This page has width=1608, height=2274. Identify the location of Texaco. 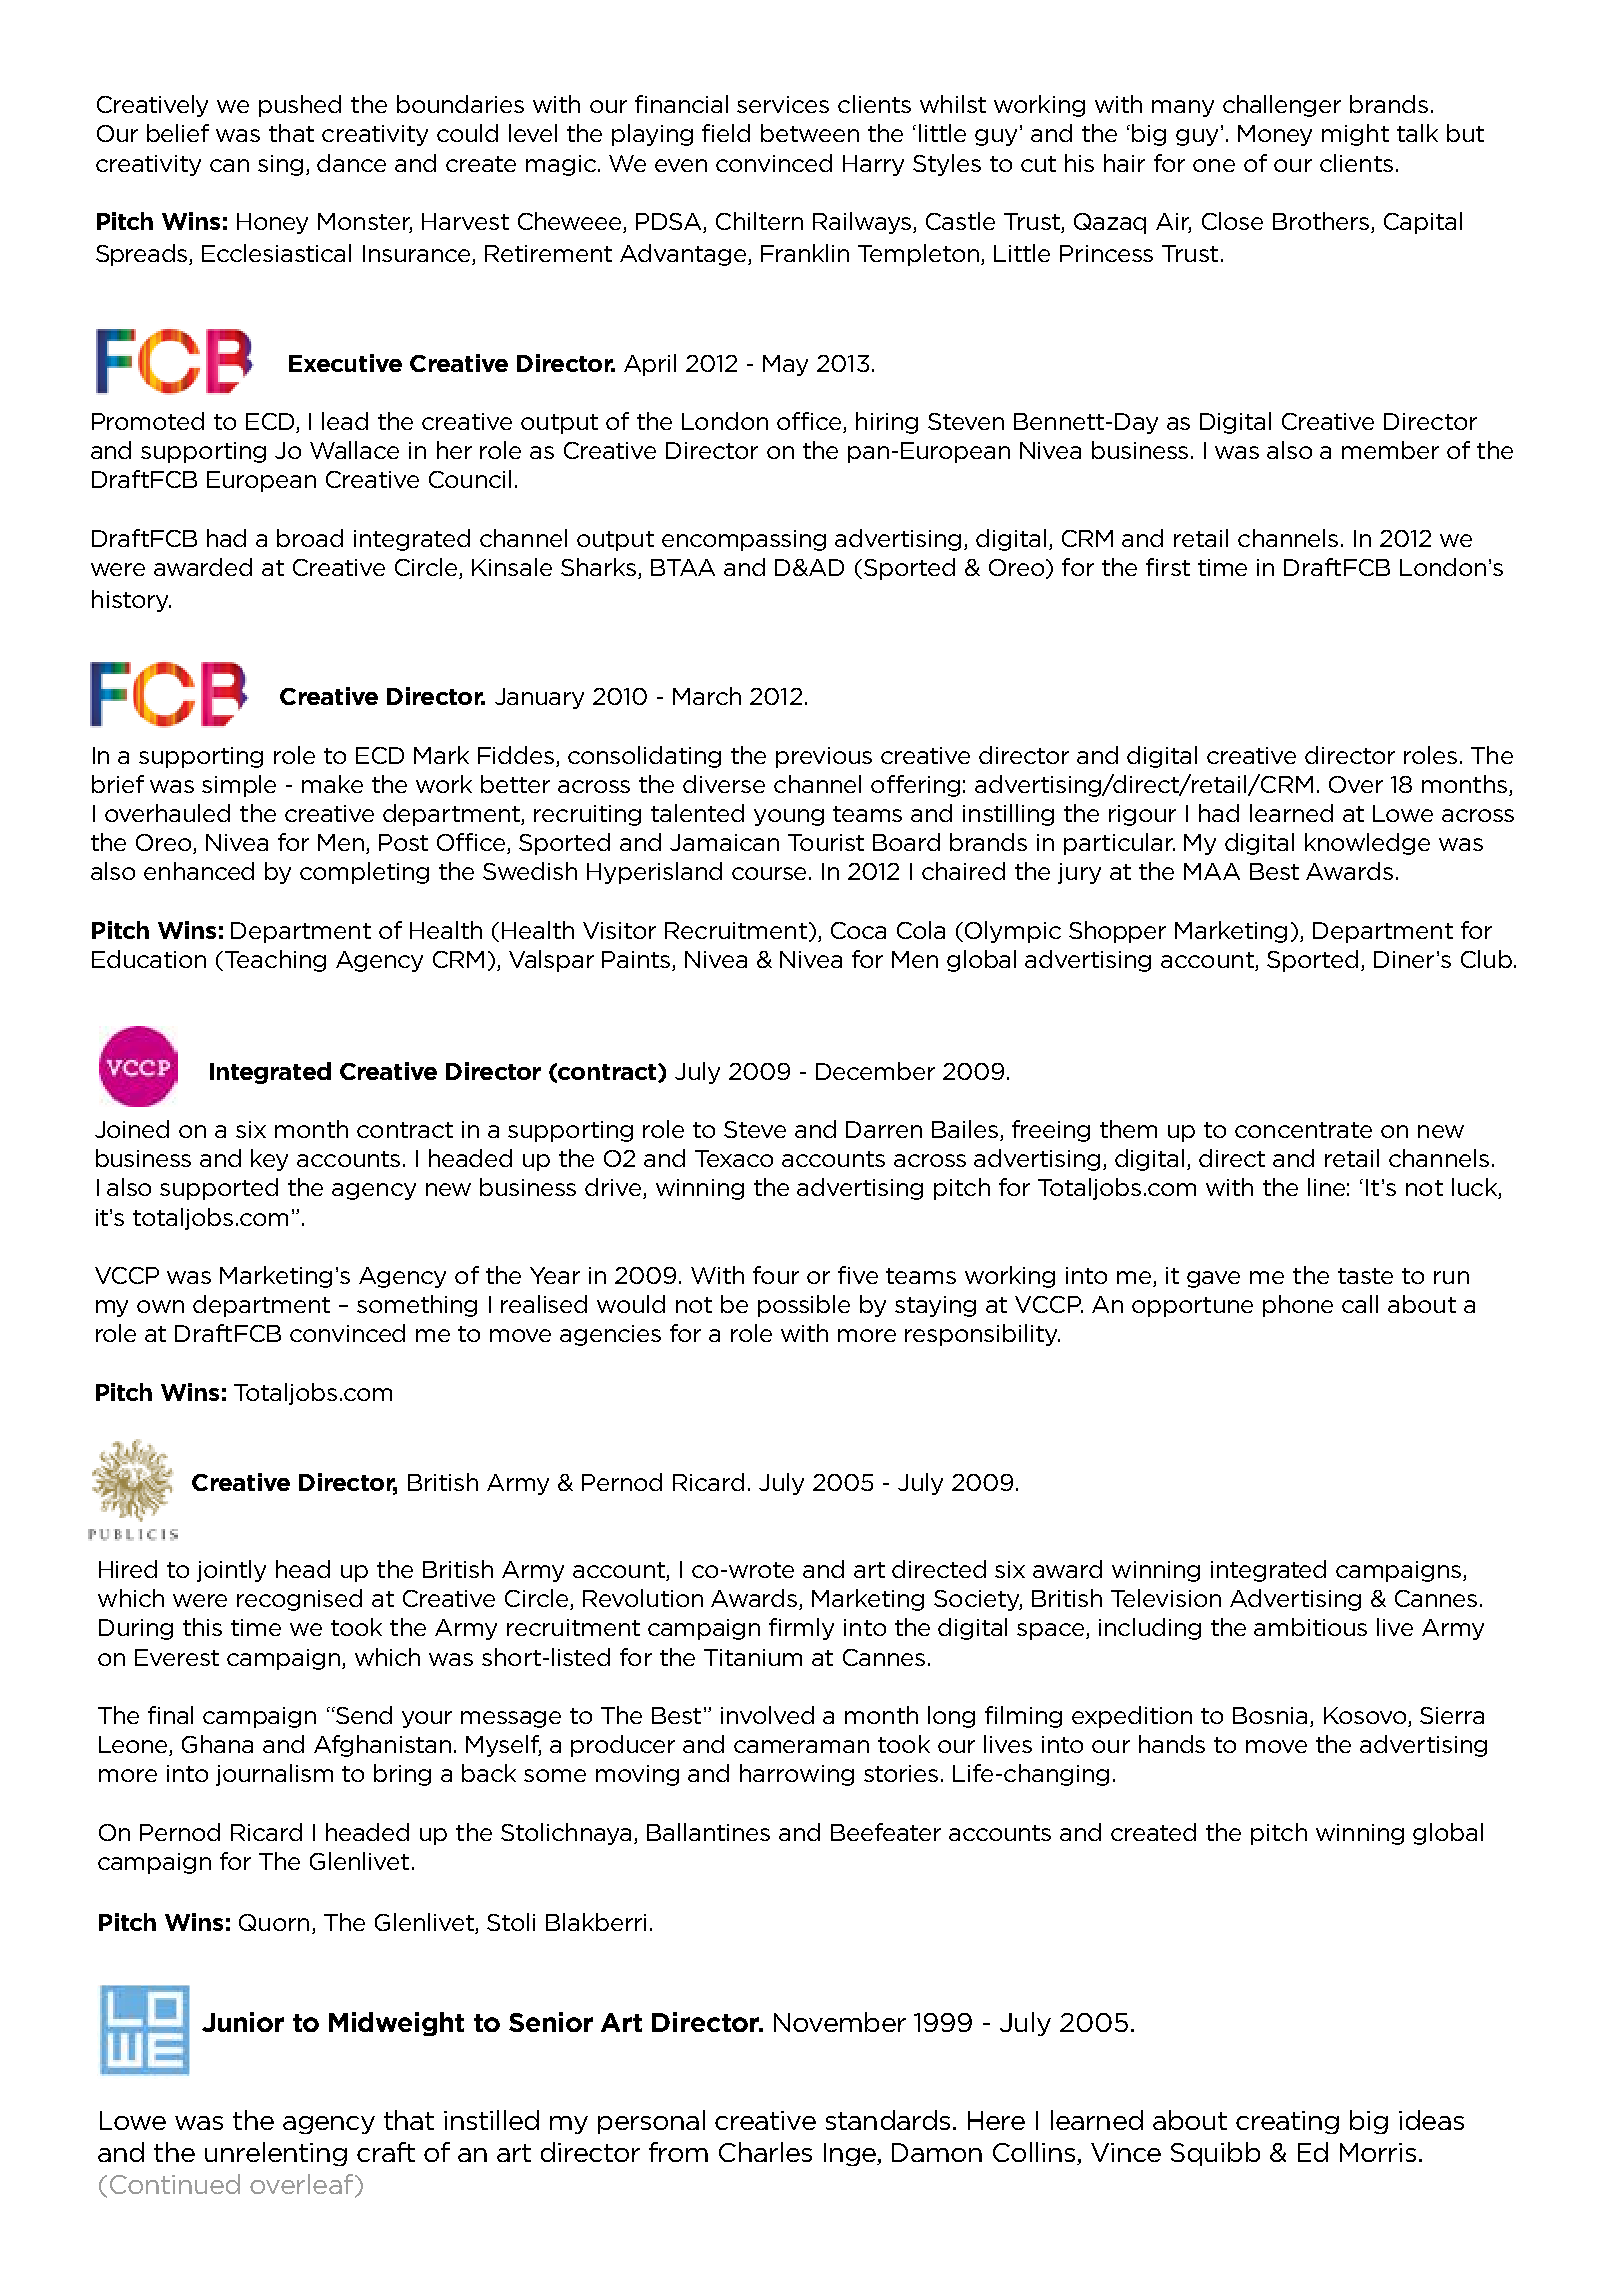
(734, 1158).
